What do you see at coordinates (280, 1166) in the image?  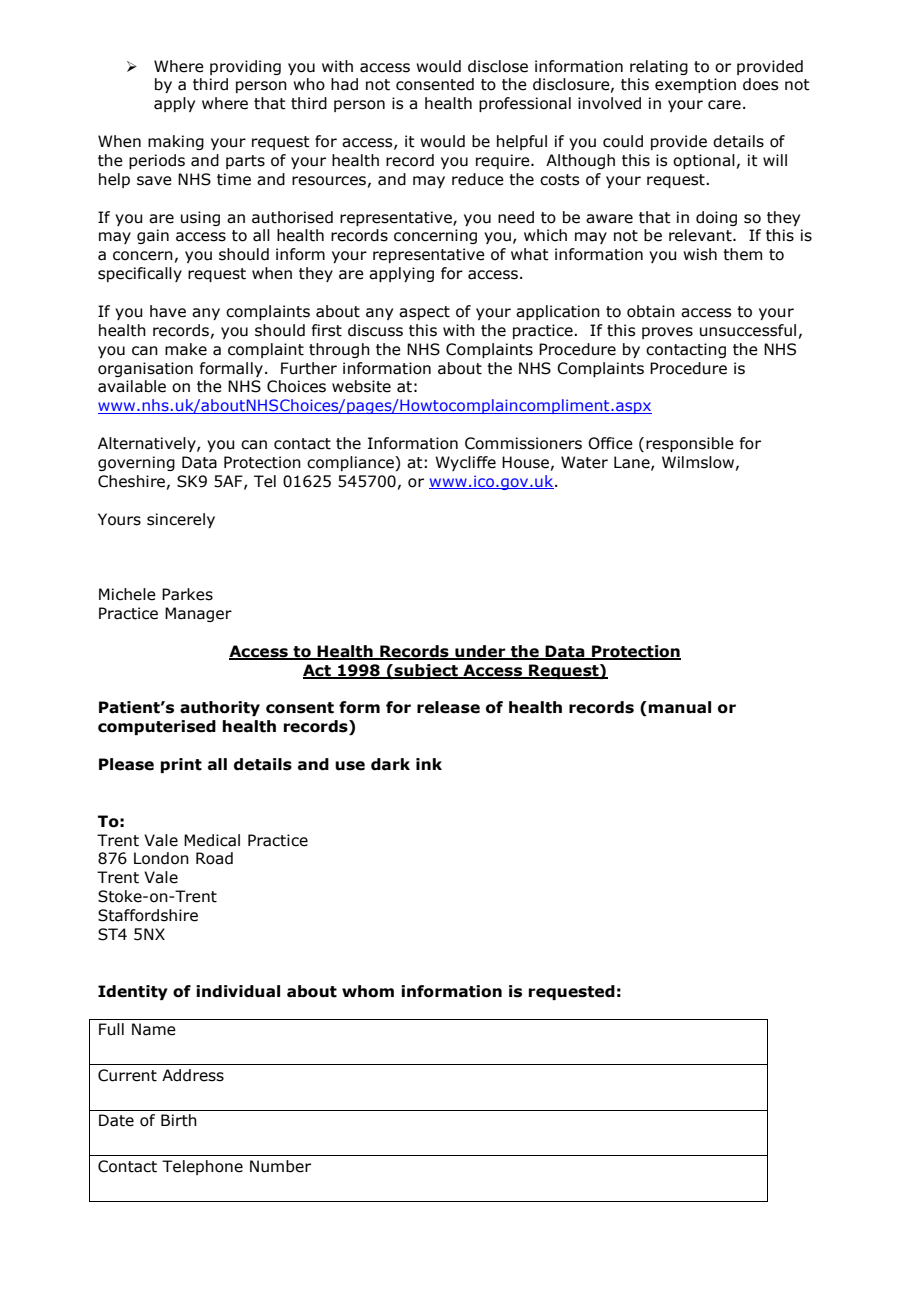 I see `Number` at bounding box center [280, 1166].
